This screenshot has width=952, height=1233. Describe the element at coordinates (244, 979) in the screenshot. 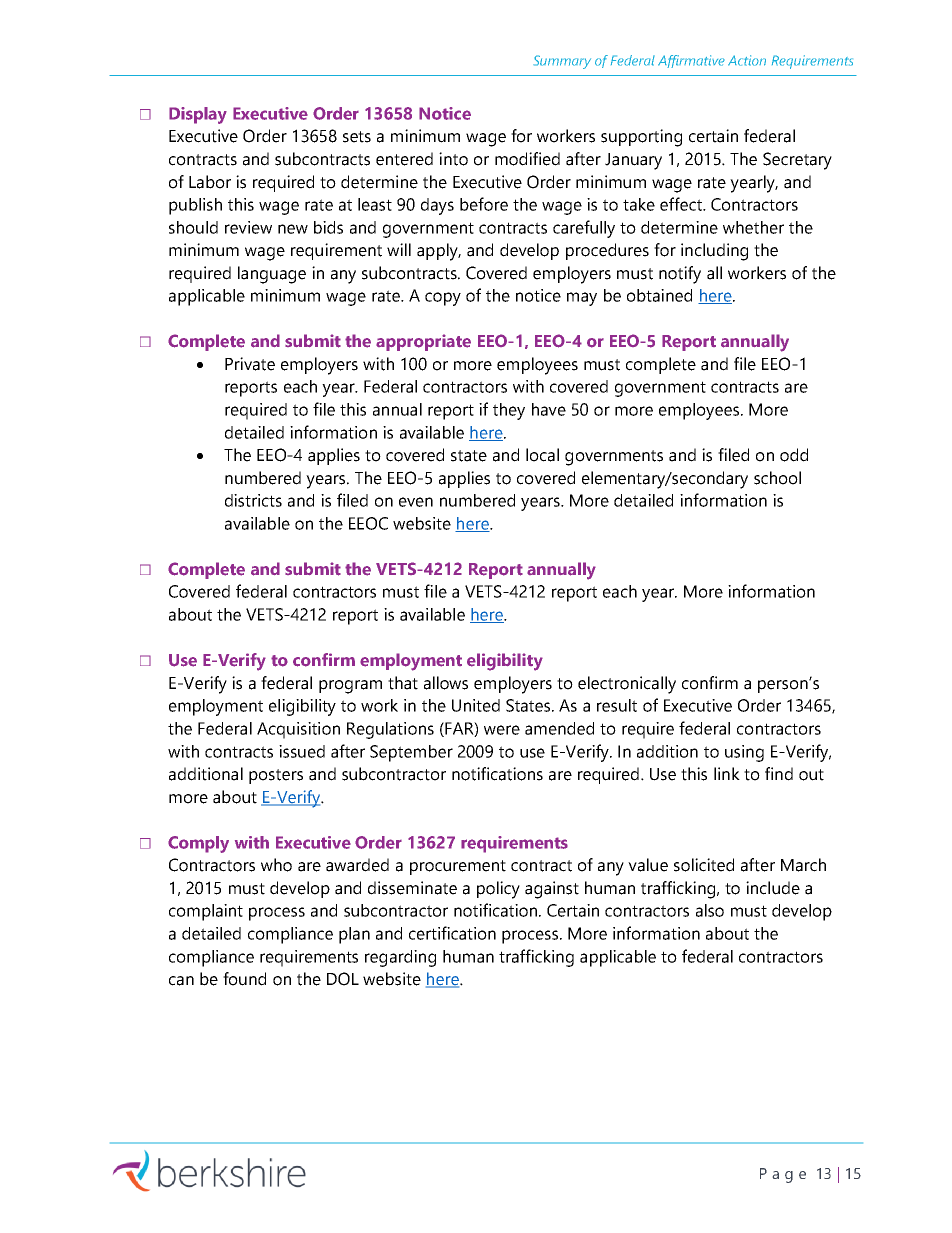

I see `found` at that location.
